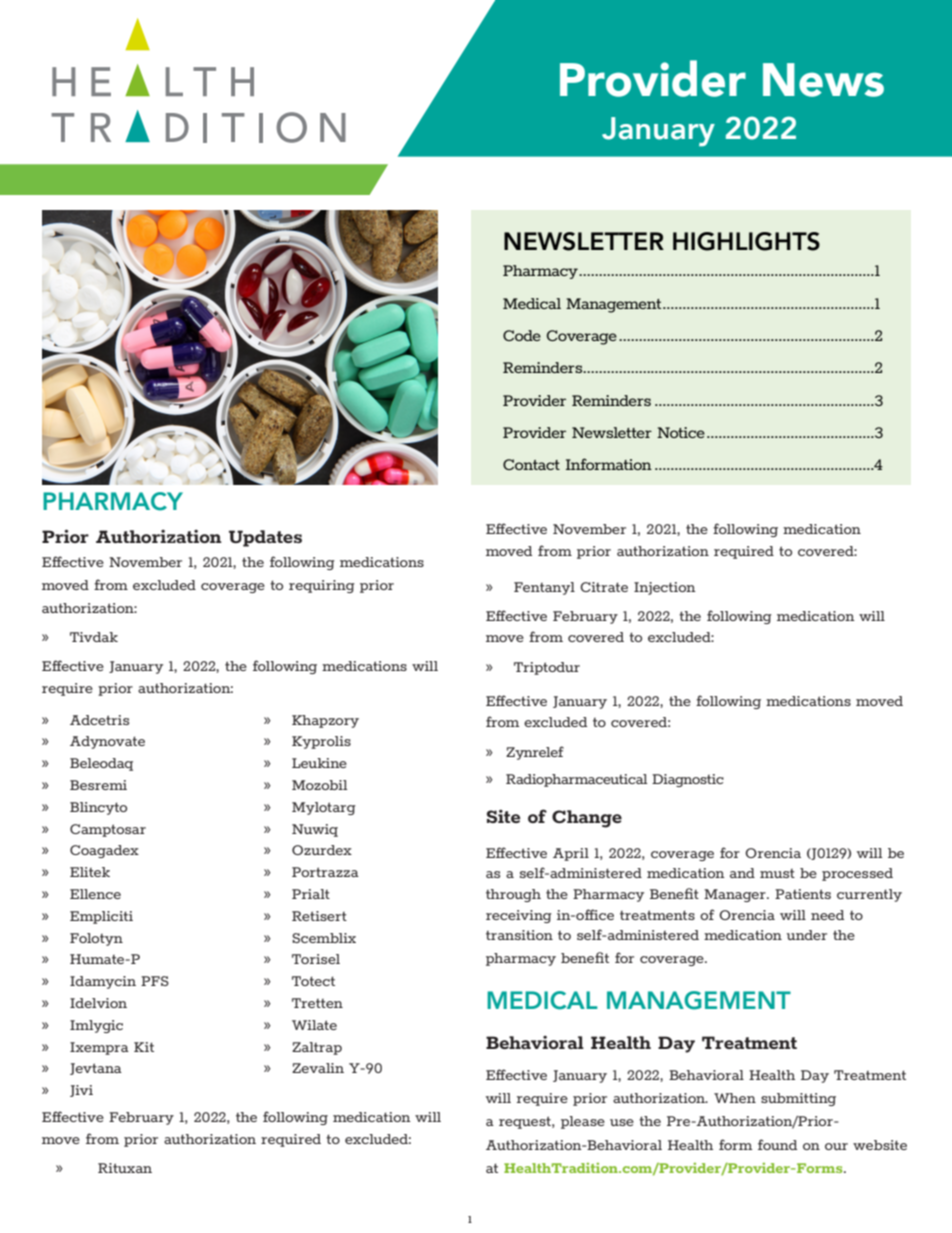 This image has height=1233, width=952. I want to click on April, so click(571, 854).
